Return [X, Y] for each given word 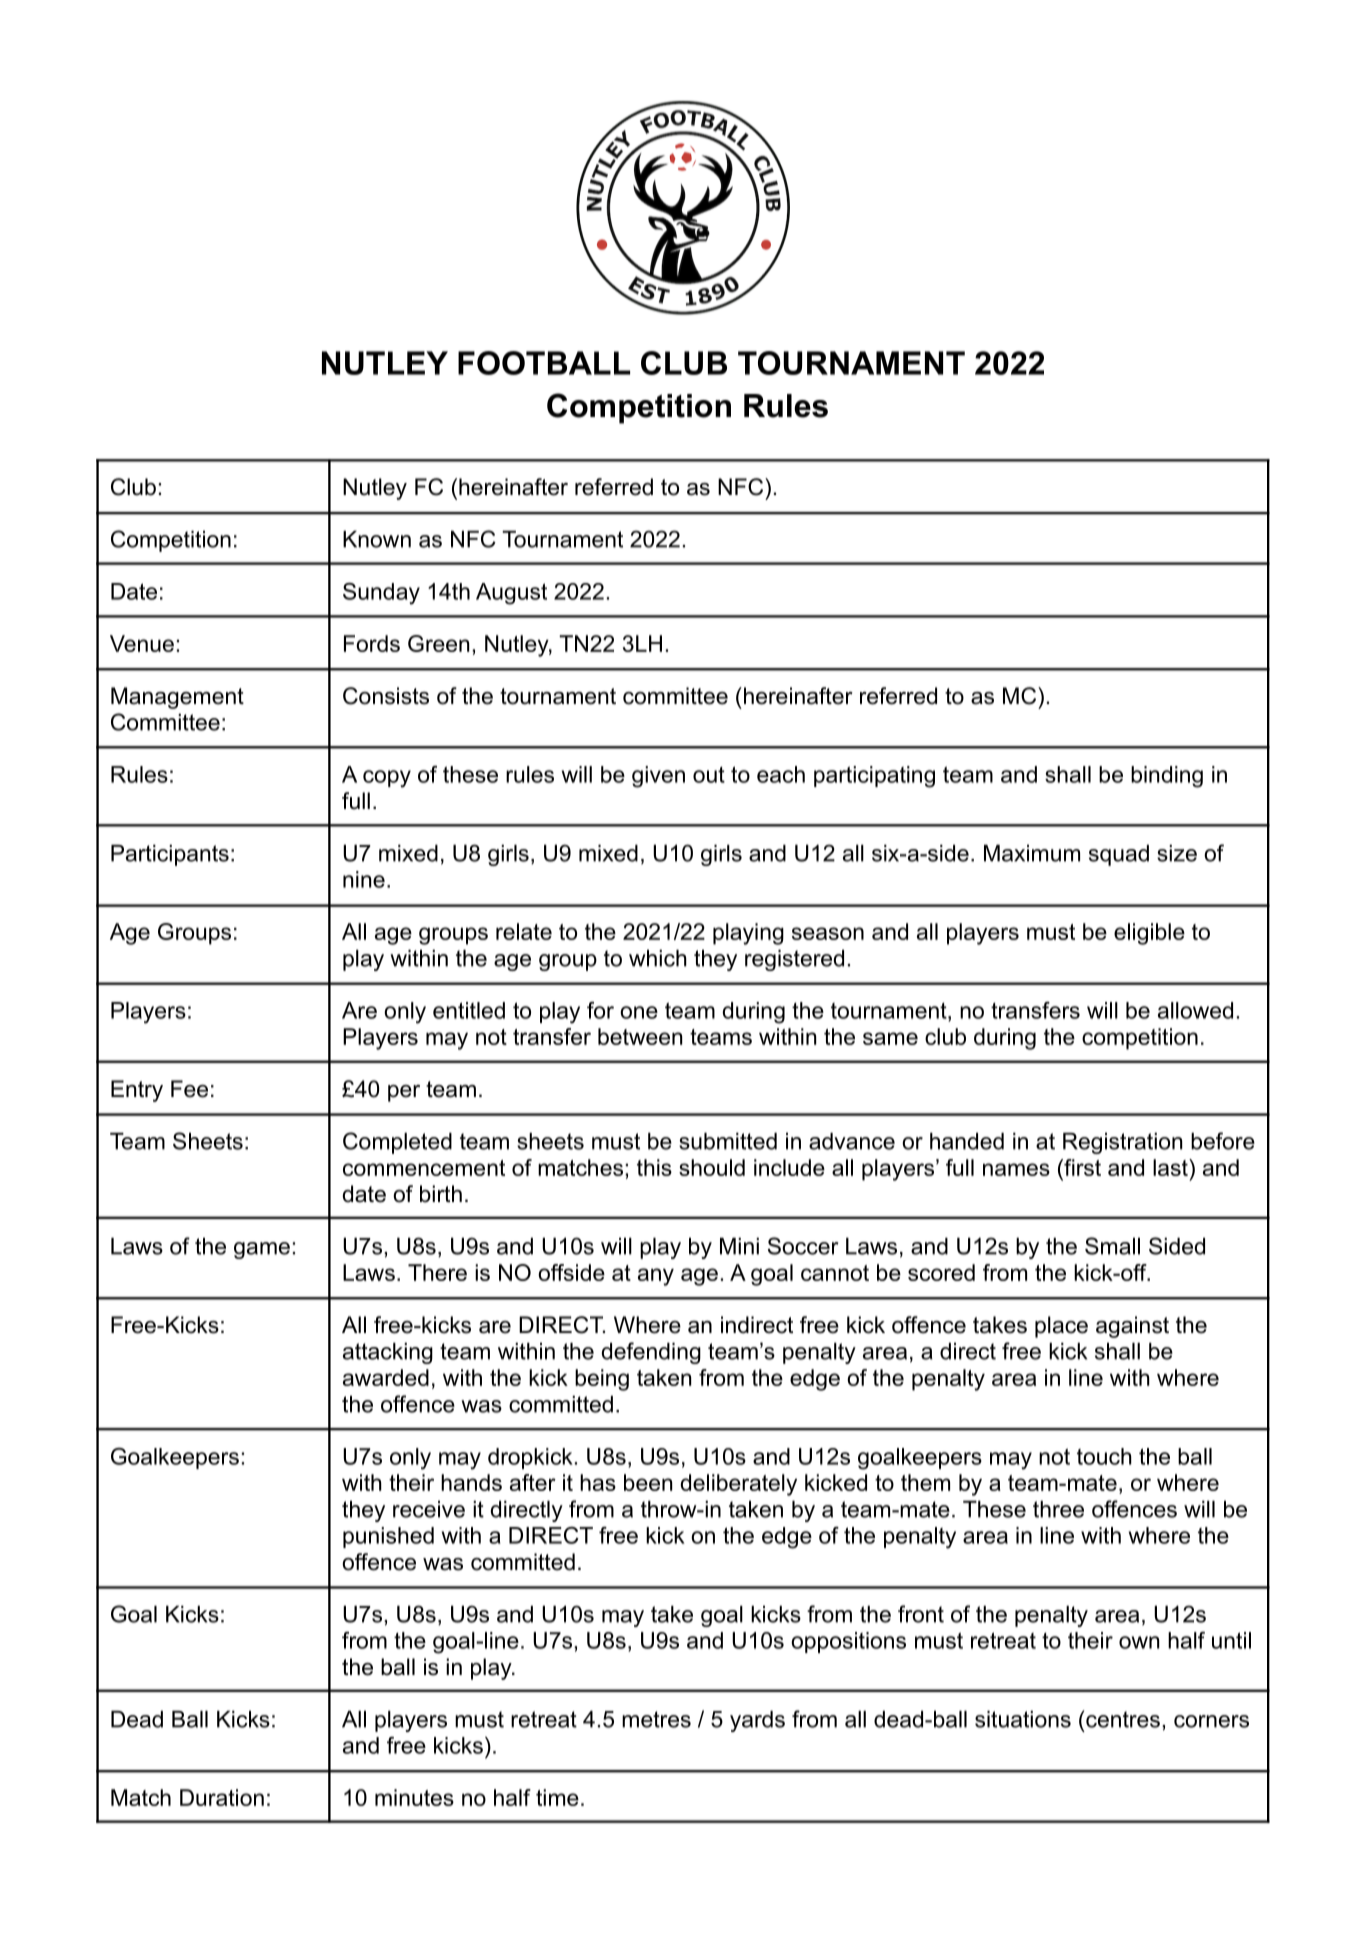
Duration [222, 1797]
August [511, 594]
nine [364, 879]
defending [651, 1353]
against [1132, 1327]
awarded [386, 1377]
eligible [1149, 934]
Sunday [381, 594]
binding [1167, 777]
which [658, 958]
